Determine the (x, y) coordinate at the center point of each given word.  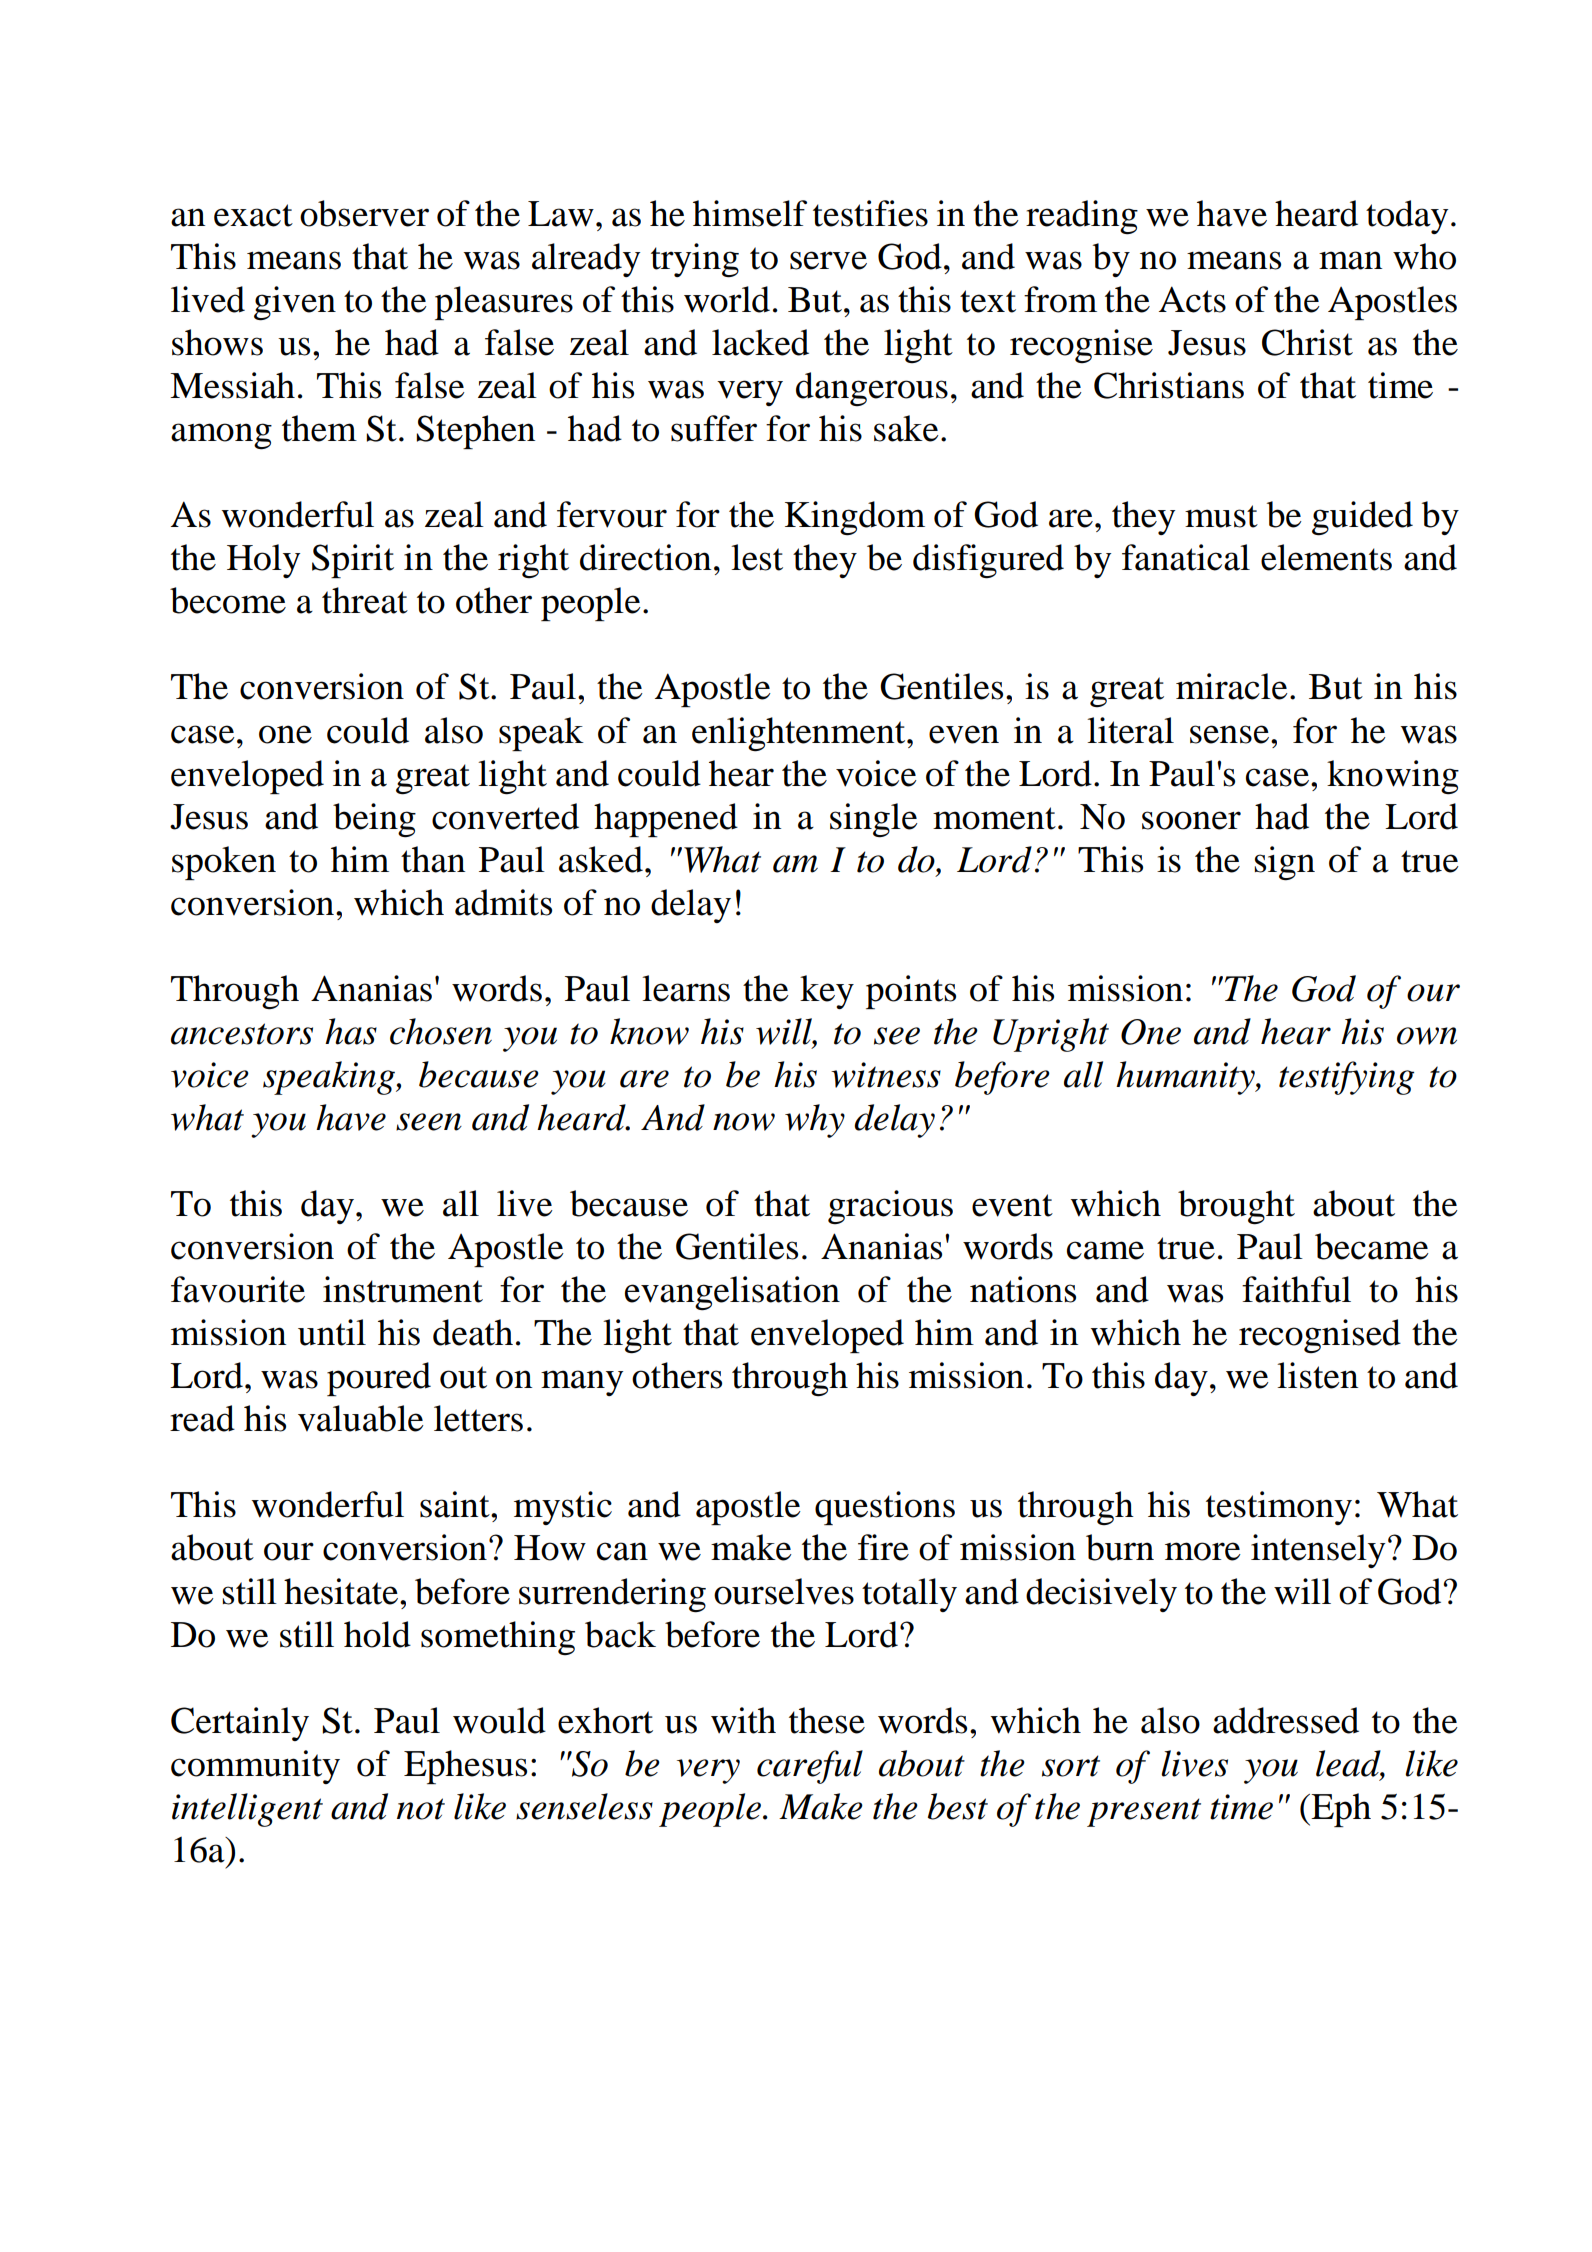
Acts (1192, 299)
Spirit (353, 561)
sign (1284, 863)
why (815, 1121)
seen (429, 1122)
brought (1236, 1207)
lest (757, 557)
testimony (1279, 1508)
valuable (361, 1418)
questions (885, 1508)
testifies (870, 213)
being (374, 820)
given (295, 303)
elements (1326, 557)
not (421, 1809)
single (874, 820)
